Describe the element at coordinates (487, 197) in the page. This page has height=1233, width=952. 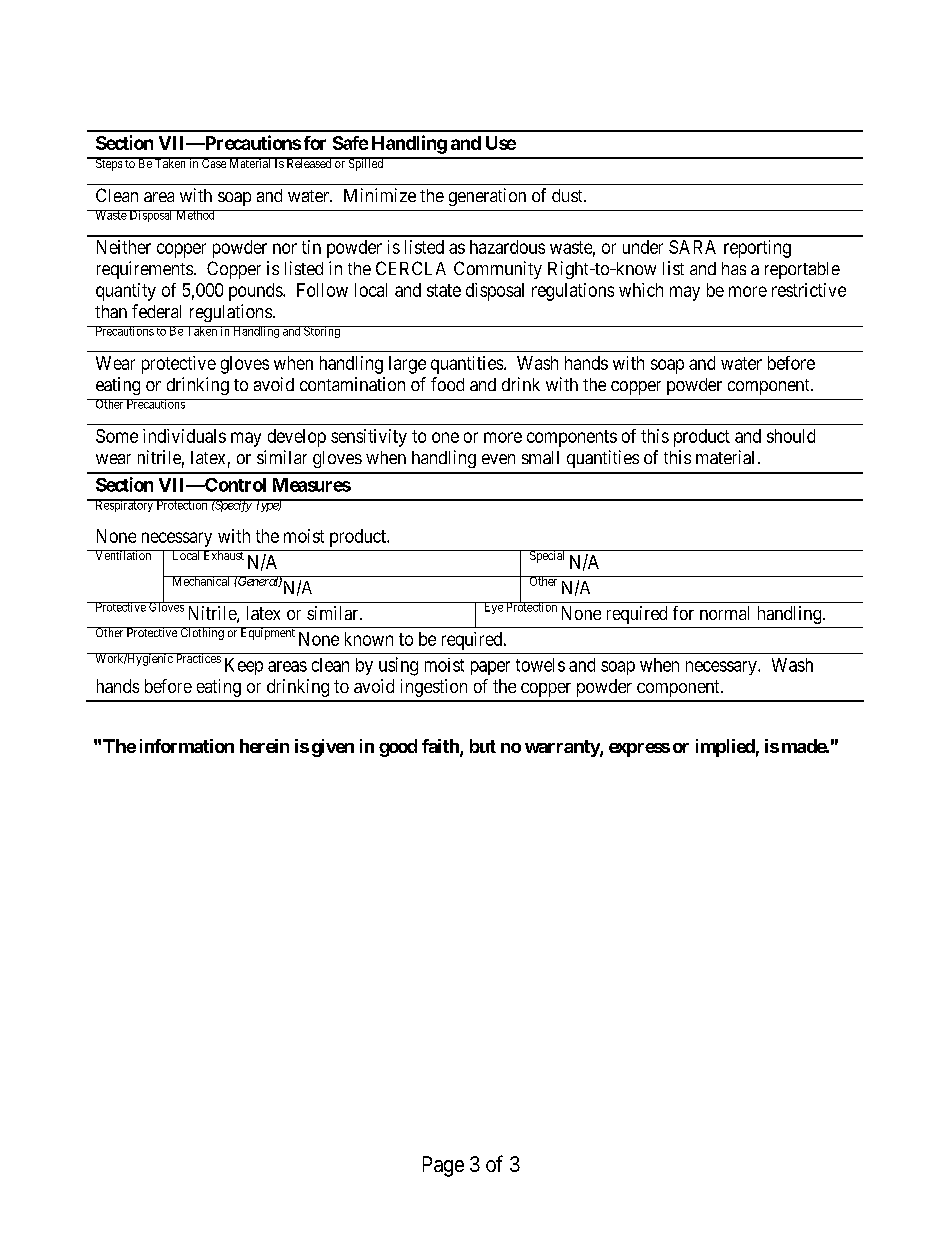
I see `generation` at that location.
